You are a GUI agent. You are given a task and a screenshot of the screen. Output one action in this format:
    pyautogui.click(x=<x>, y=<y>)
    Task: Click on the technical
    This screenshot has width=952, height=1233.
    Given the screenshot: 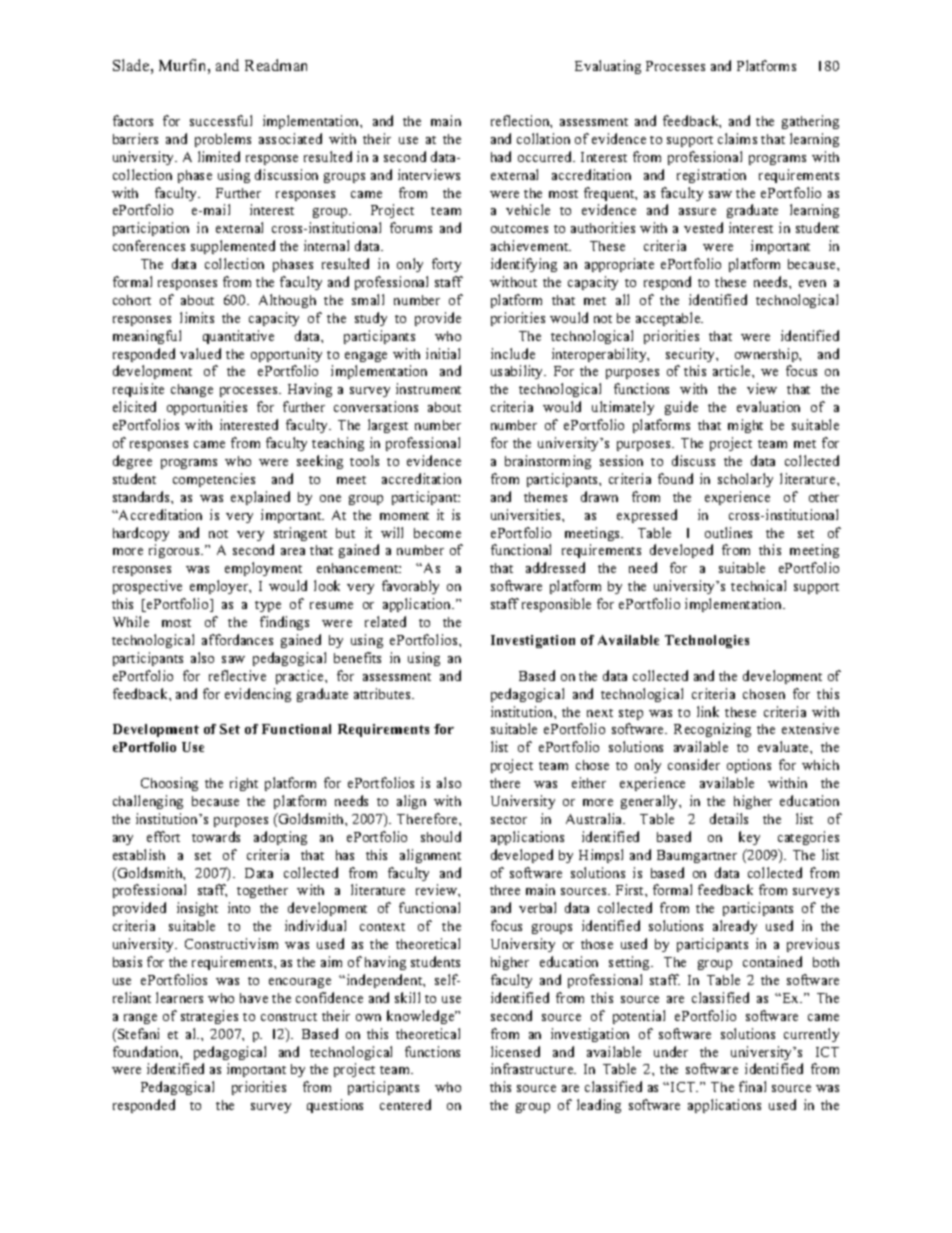 What is the action you would take?
    pyautogui.click(x=758, y=585)
